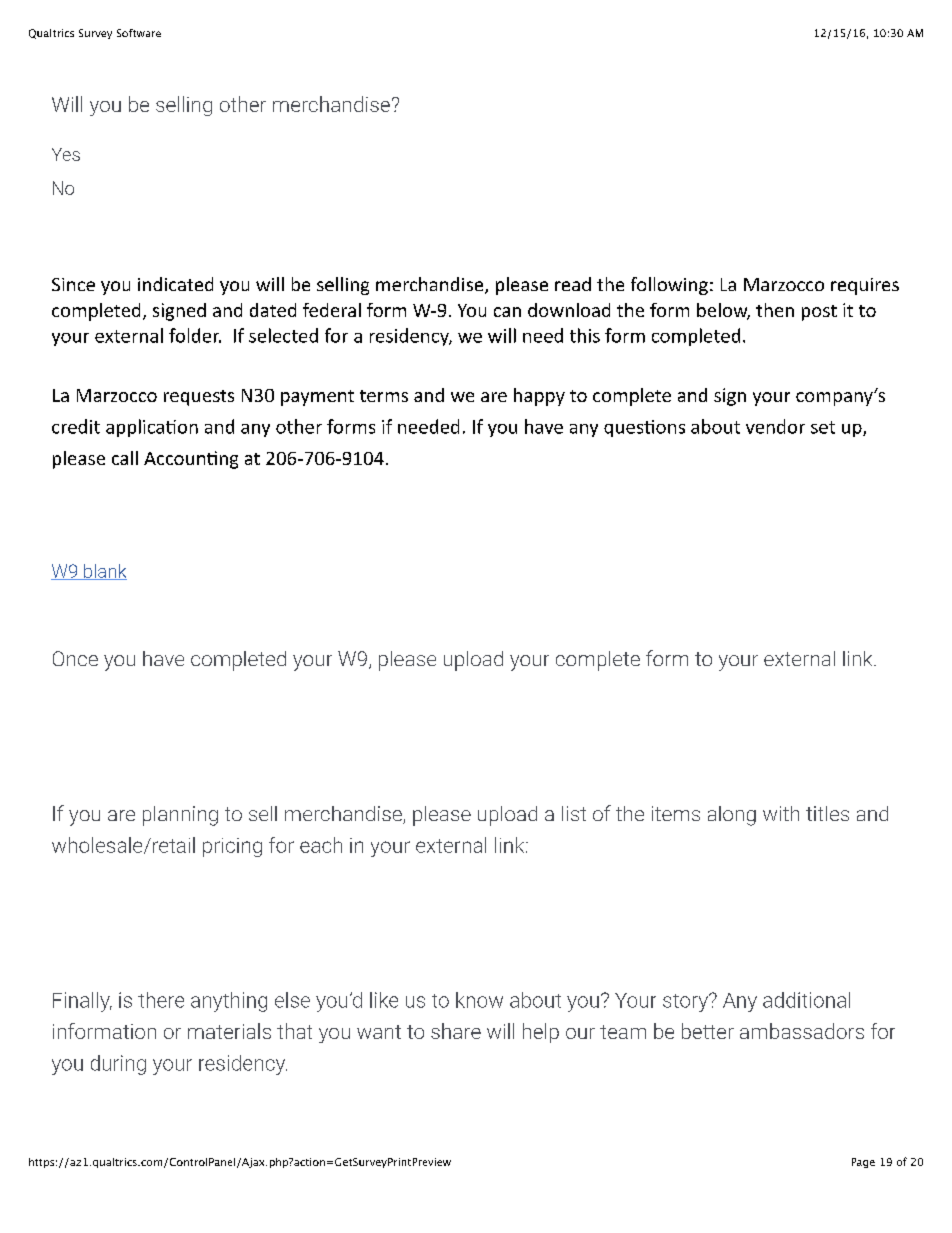 This screenshot has width=952, height=1233. I want to click on Software, so click(139, 33).
